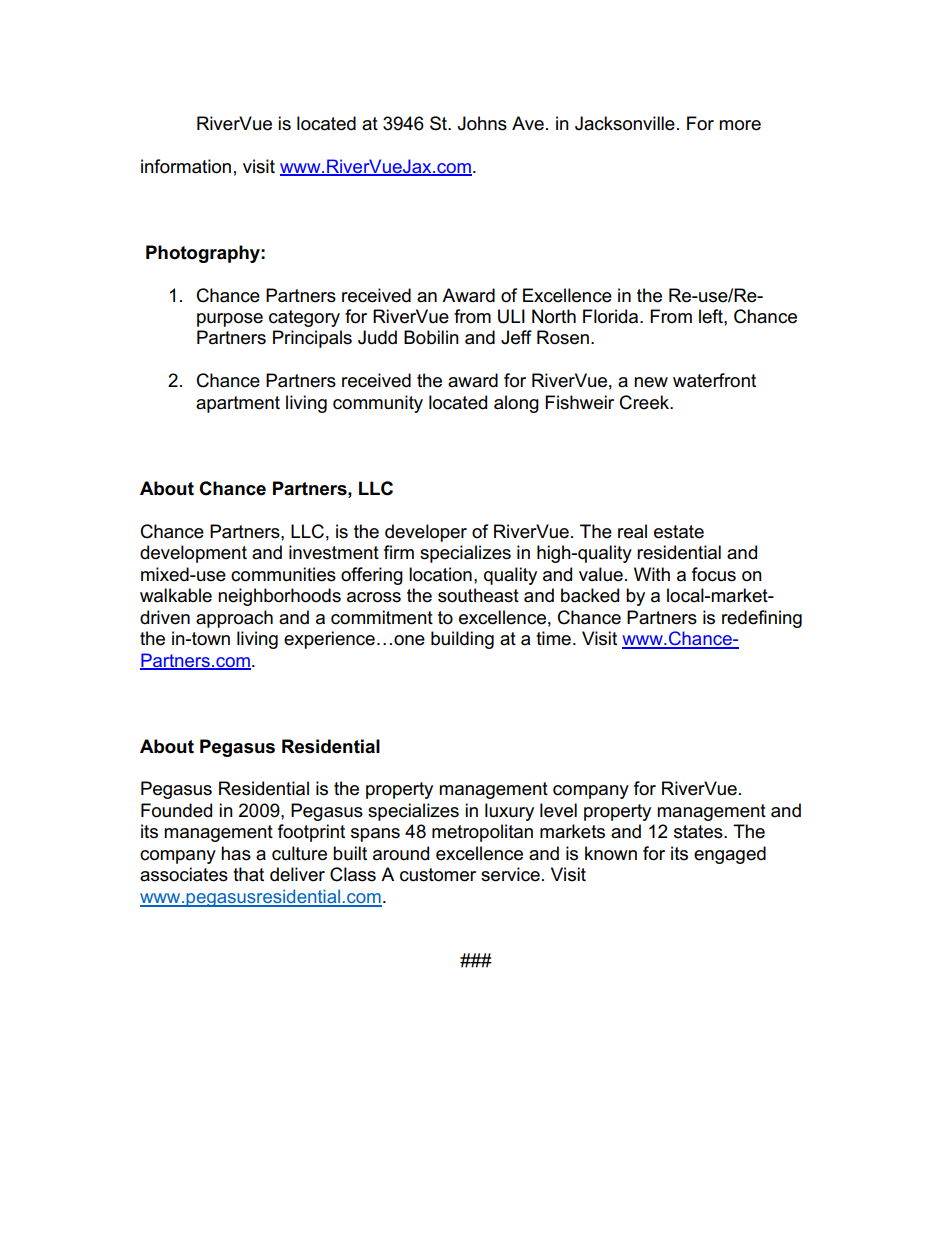  I want to click on development, so click(193, 554).
